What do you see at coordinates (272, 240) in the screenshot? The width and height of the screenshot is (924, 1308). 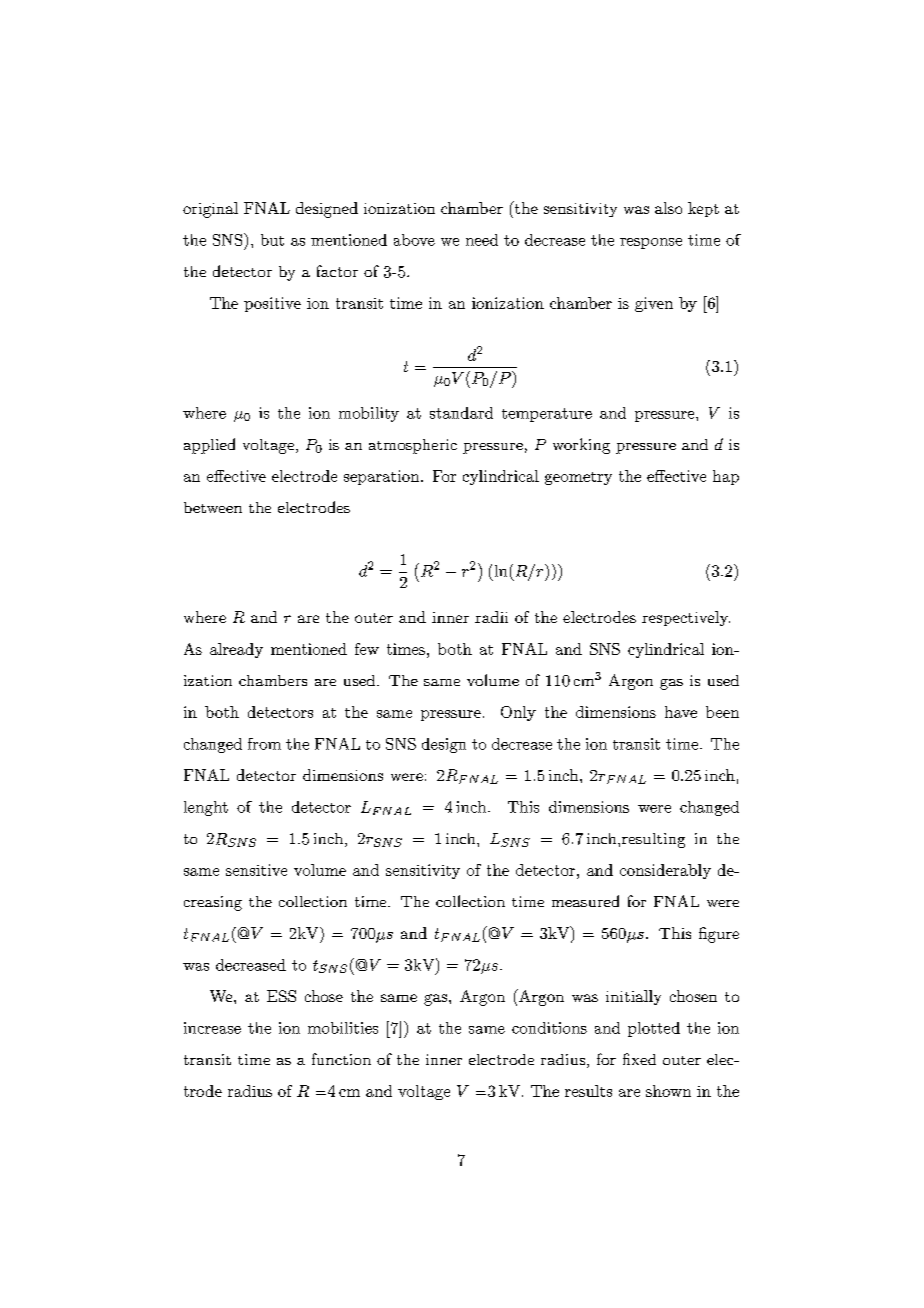 I see `but` at bounding box center [272, 240].
